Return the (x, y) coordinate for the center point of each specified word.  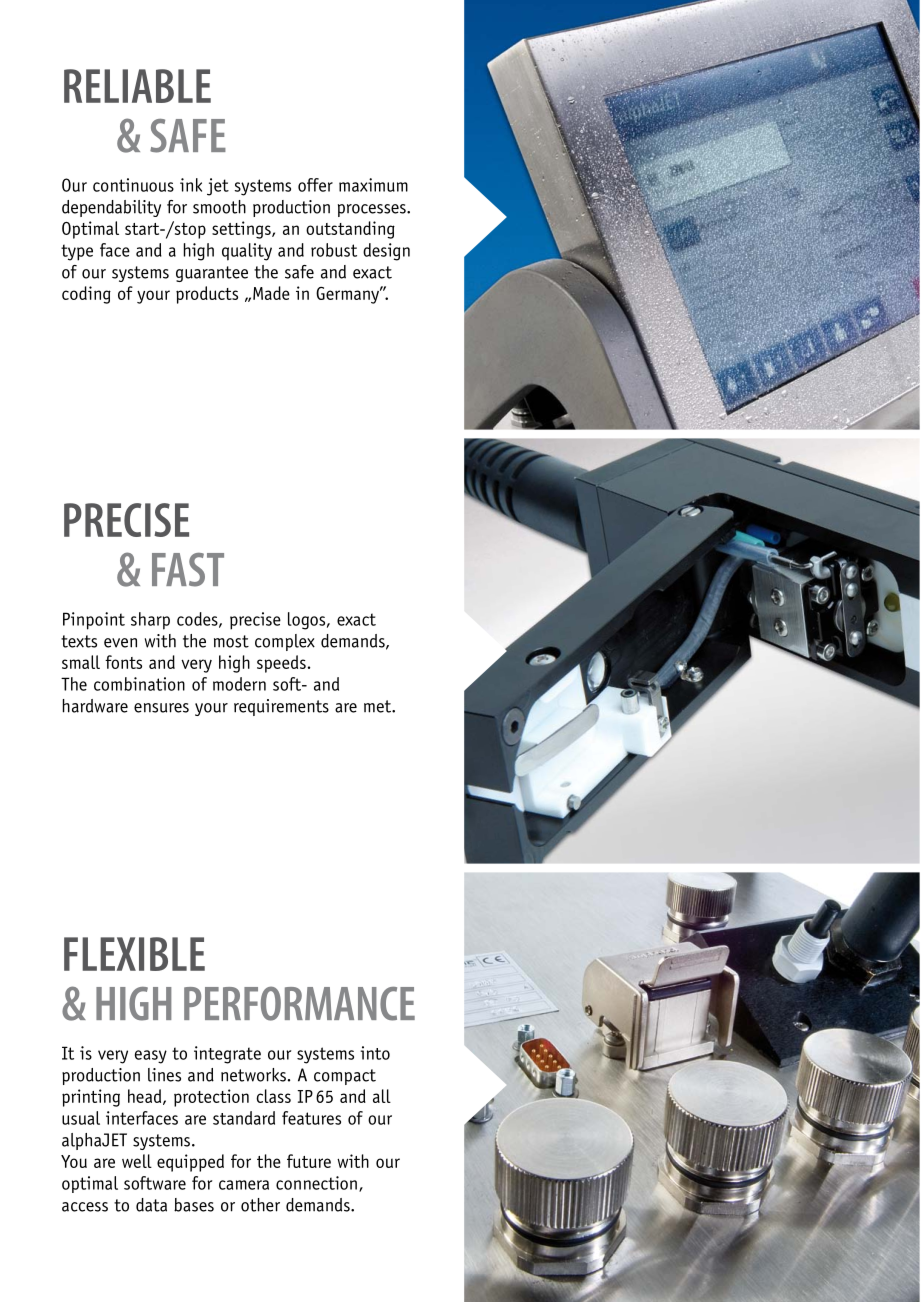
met (378, 706)
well (137, 1161)
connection (316, 1183)
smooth (219, 207)
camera (244, 1185)
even (120, 643)
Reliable (137, 86)
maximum (373, 185)
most (231, 641)
